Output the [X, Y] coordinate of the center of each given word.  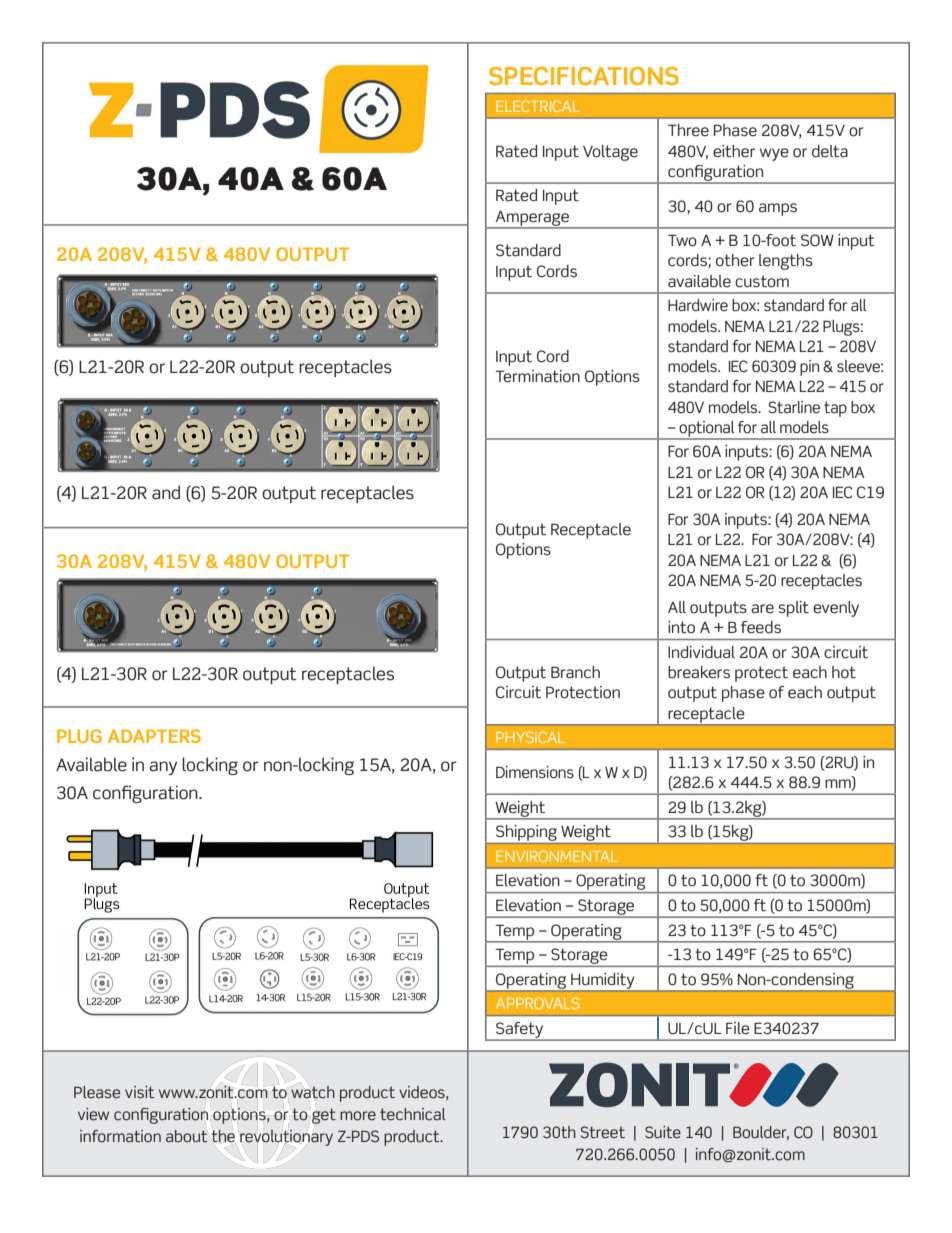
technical [413, 1114]
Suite [663, 1132]
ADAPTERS [154, 736]
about [186, 1136]
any [163, 768]
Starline [794, 407]
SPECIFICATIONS [584, 76]
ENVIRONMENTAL [557, 856]
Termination [538, 376]
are [762, 609]
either [734, 151]
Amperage [532, 219]
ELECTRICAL [537, 106]
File [738, 1028]
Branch [575, 672]
